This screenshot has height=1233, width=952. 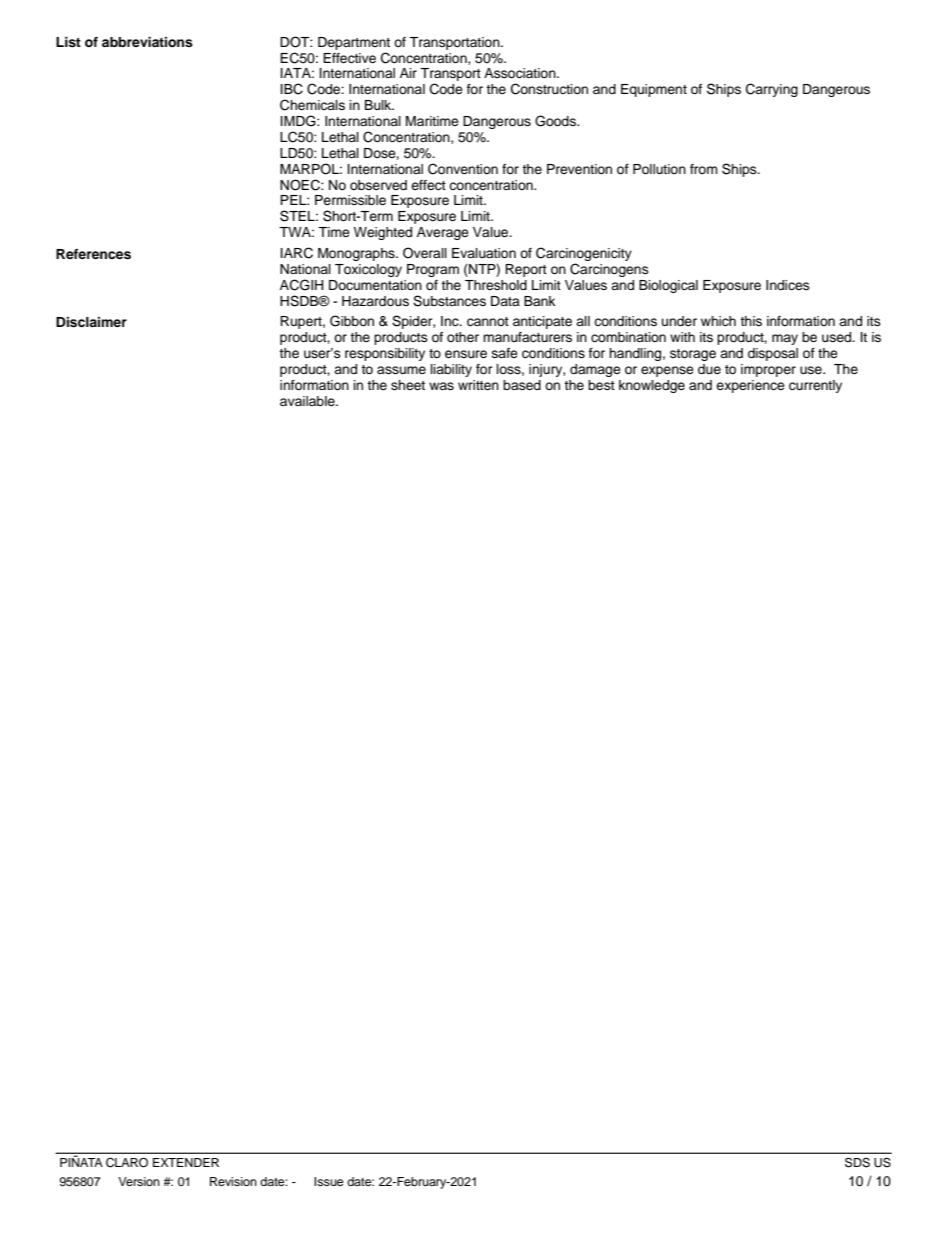 What do you see at coordinates (463, 337) in the screenshot?
I see `other` at bounding box center [463, 337].
